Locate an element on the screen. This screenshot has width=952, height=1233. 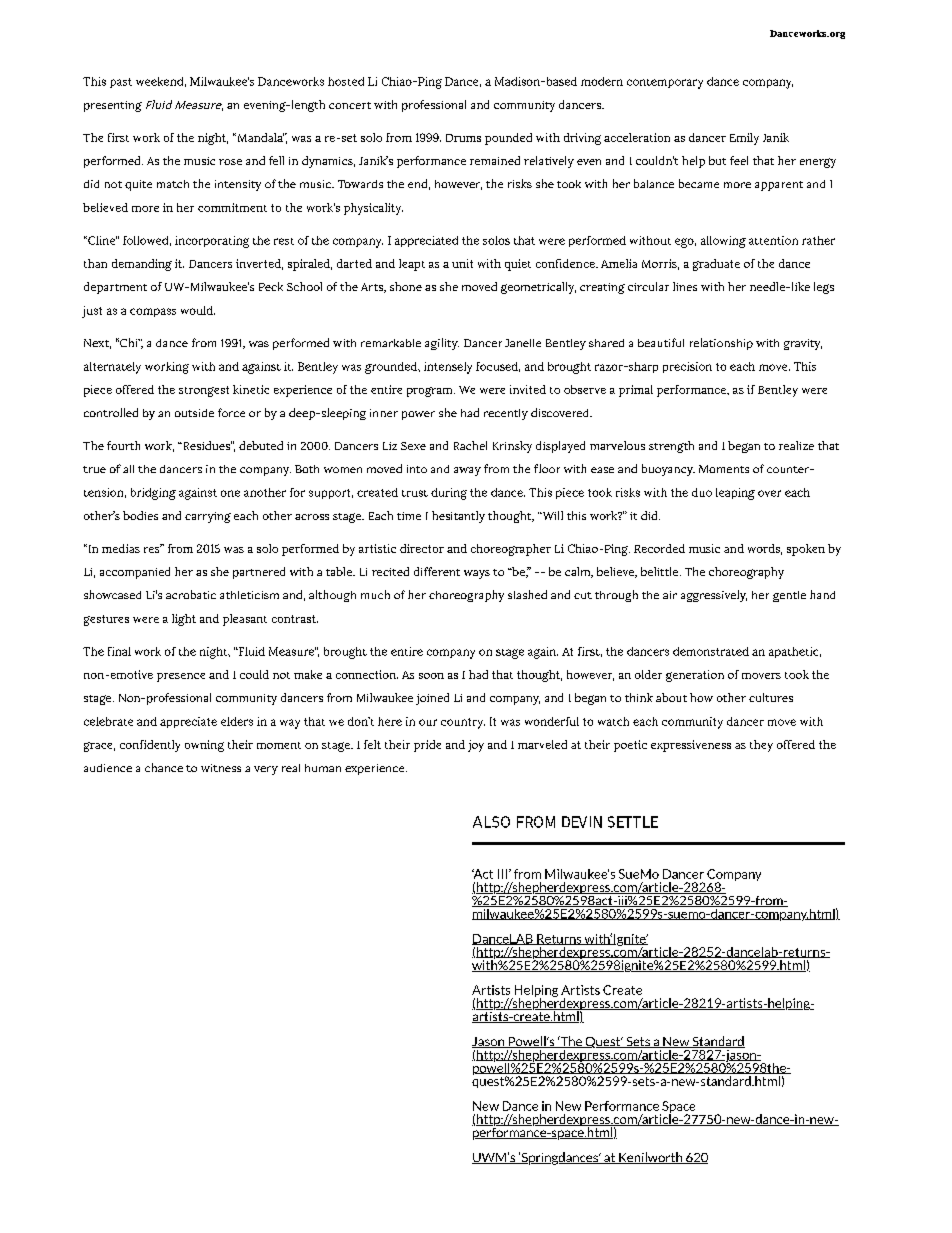
ALSO is located at coordinates (491, 822).
